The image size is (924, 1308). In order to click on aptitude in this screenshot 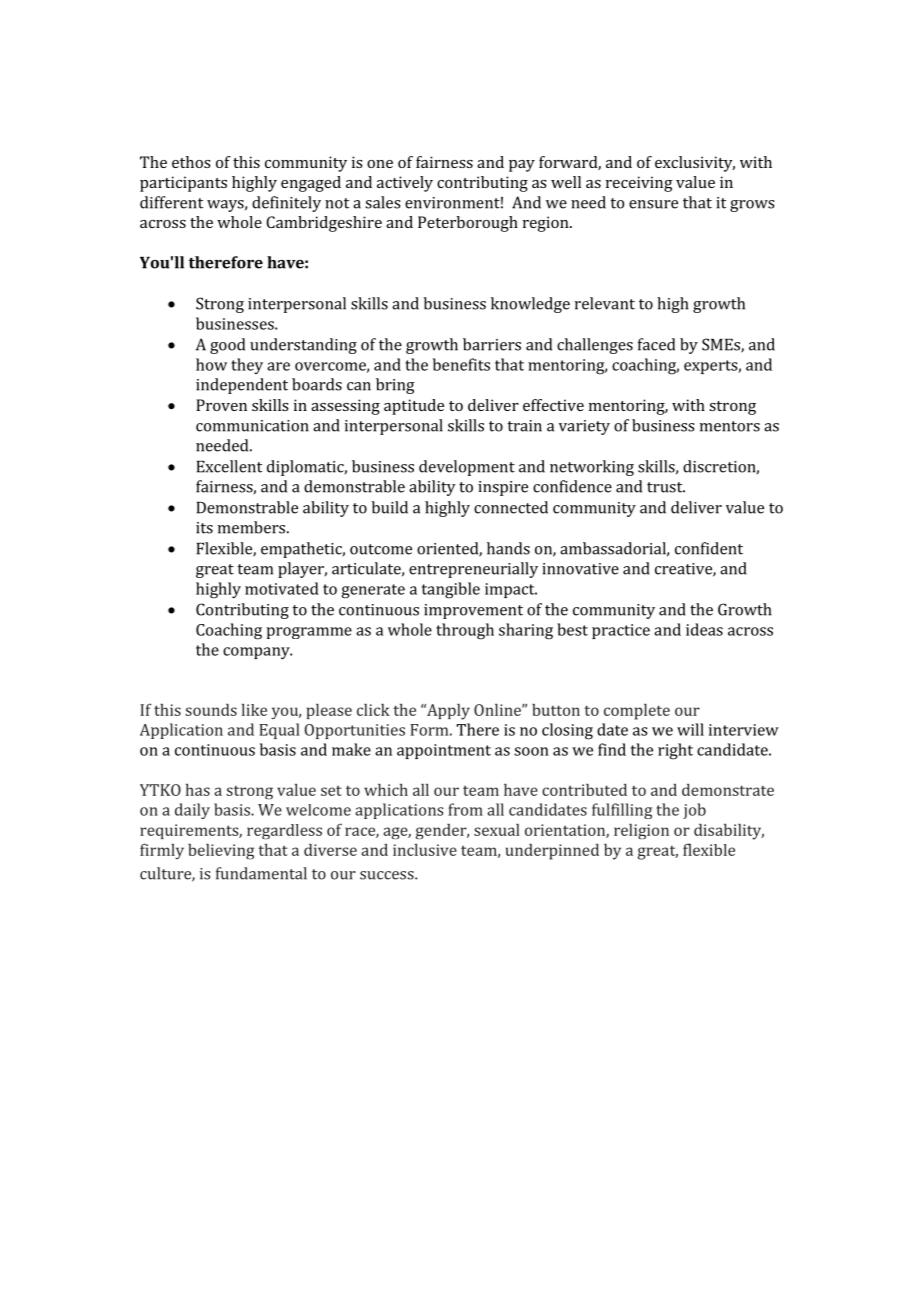, I will do `click(414, 407)`.
